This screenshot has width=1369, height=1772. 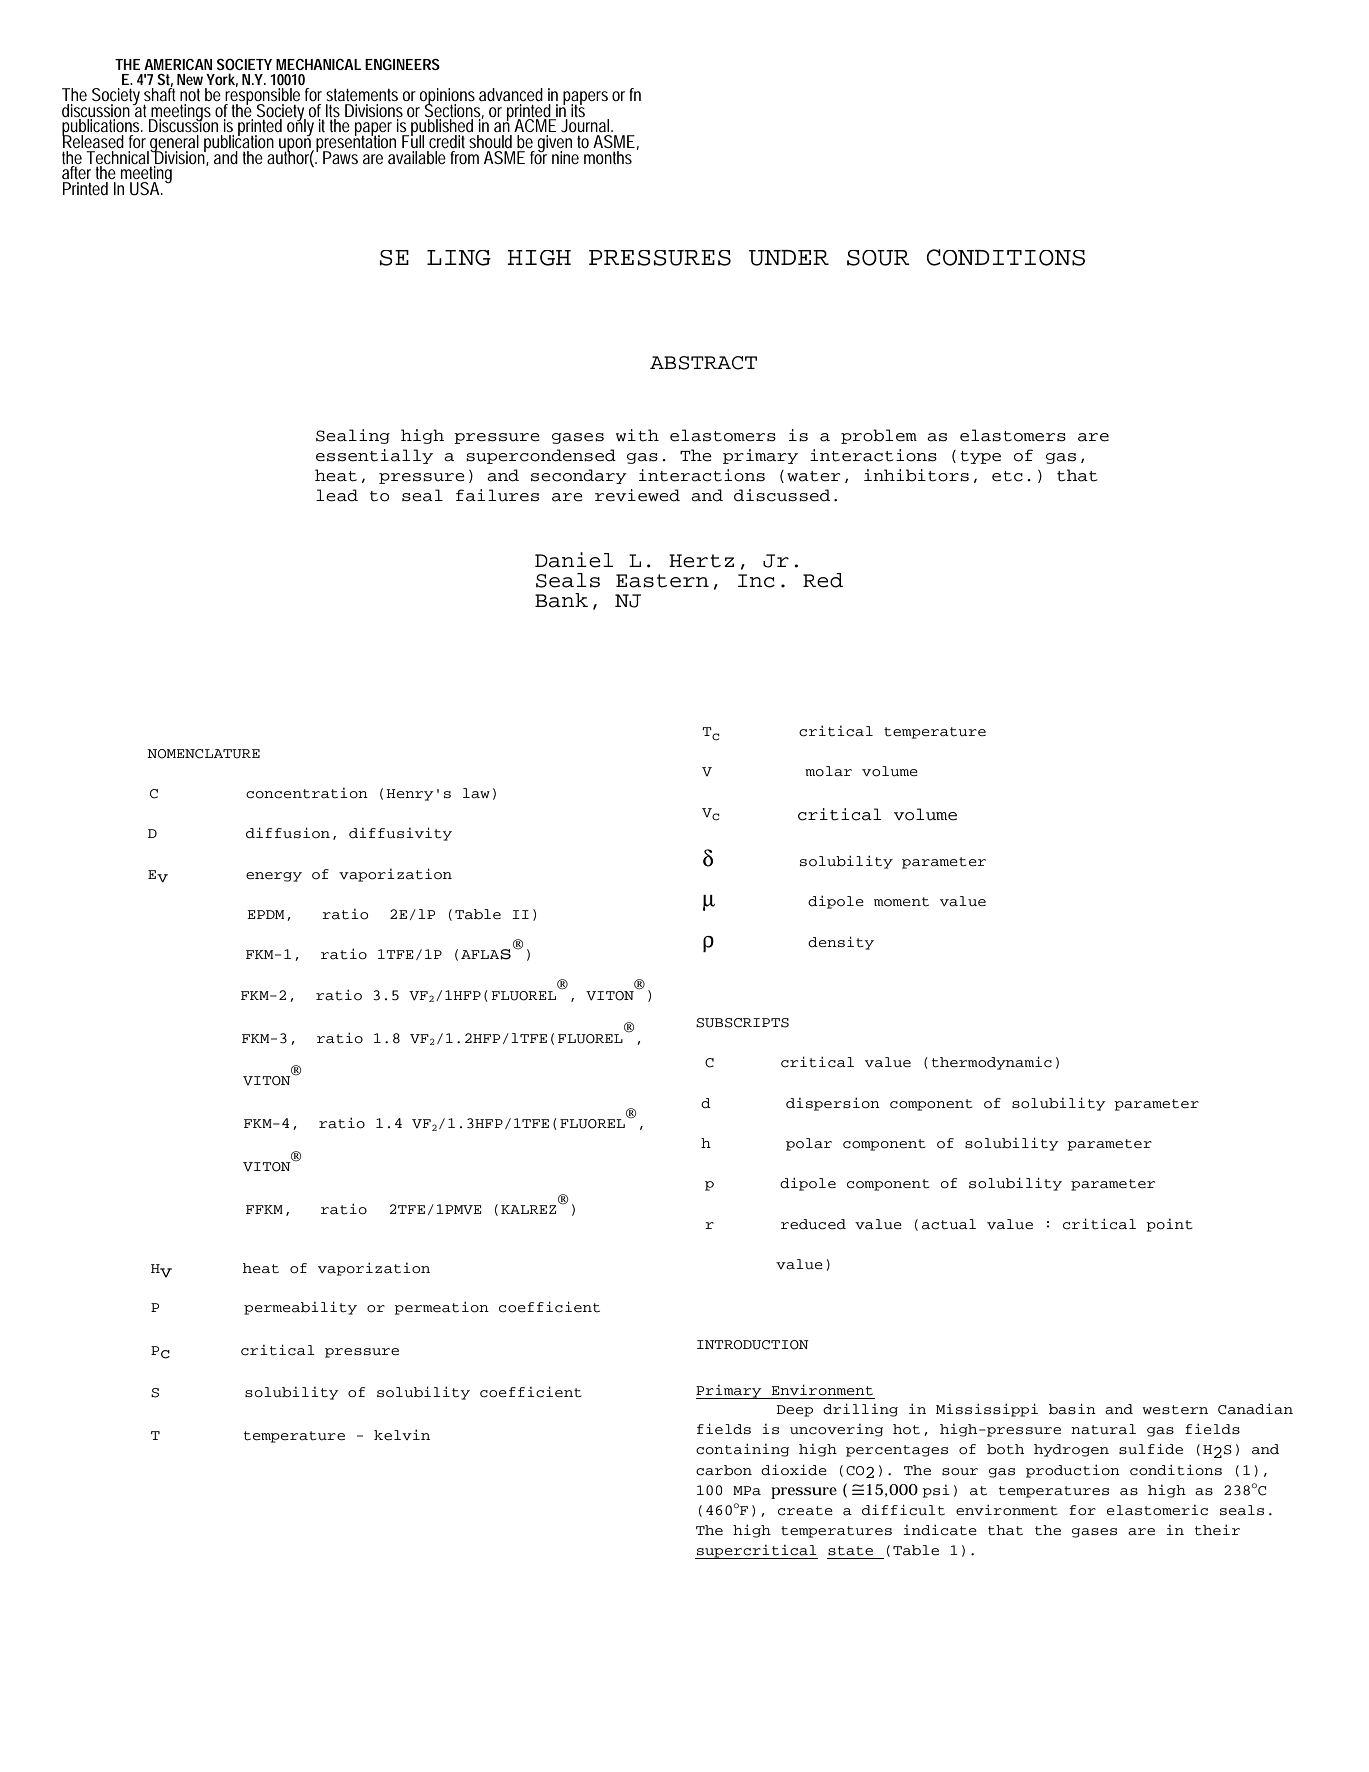 What do you see at coordinates (288, 833) in the screenshot?
I see `diffusion` at bounding box center [288, 833].
